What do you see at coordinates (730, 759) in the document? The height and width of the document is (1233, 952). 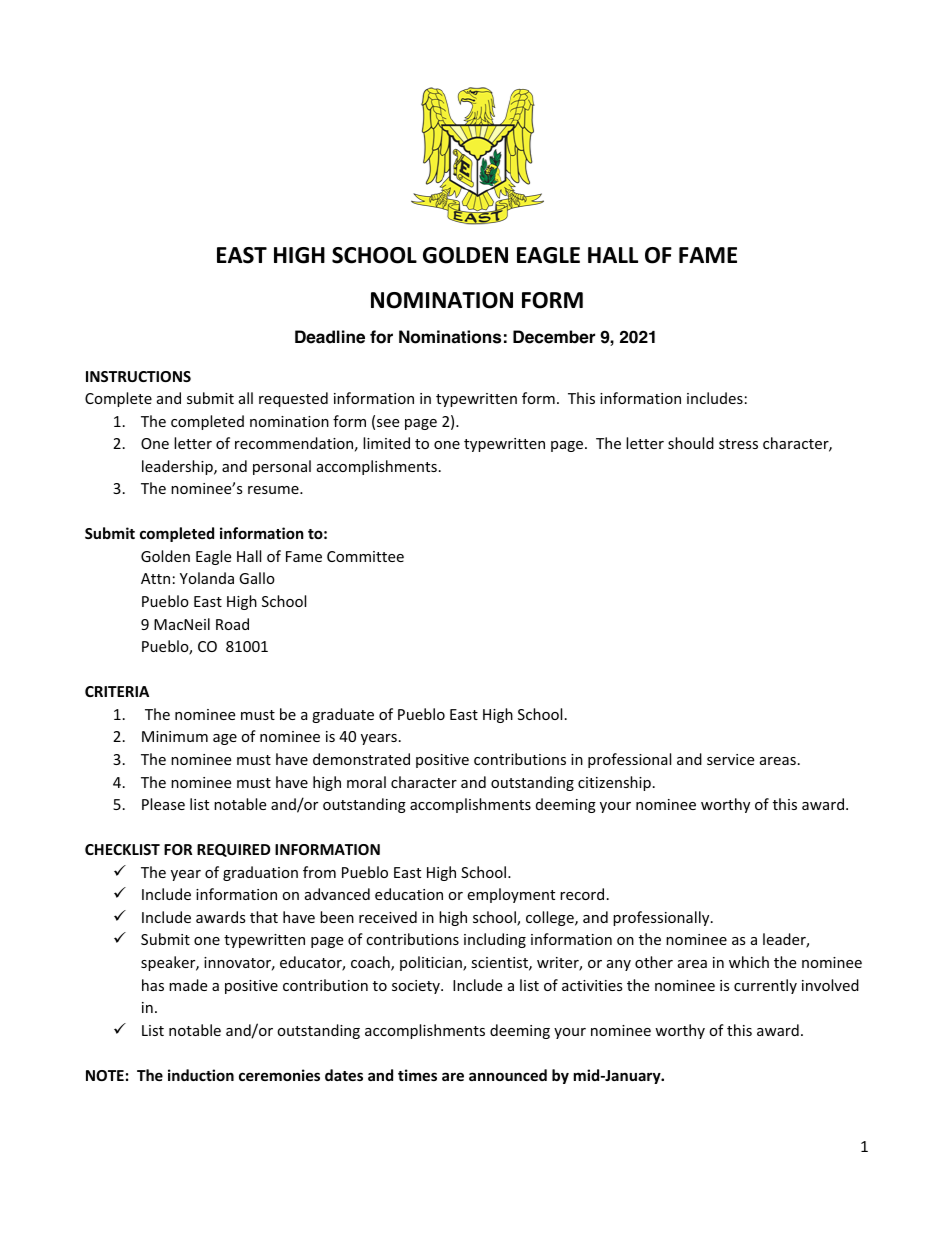 I see `service` at bounding box center [730, 759].
